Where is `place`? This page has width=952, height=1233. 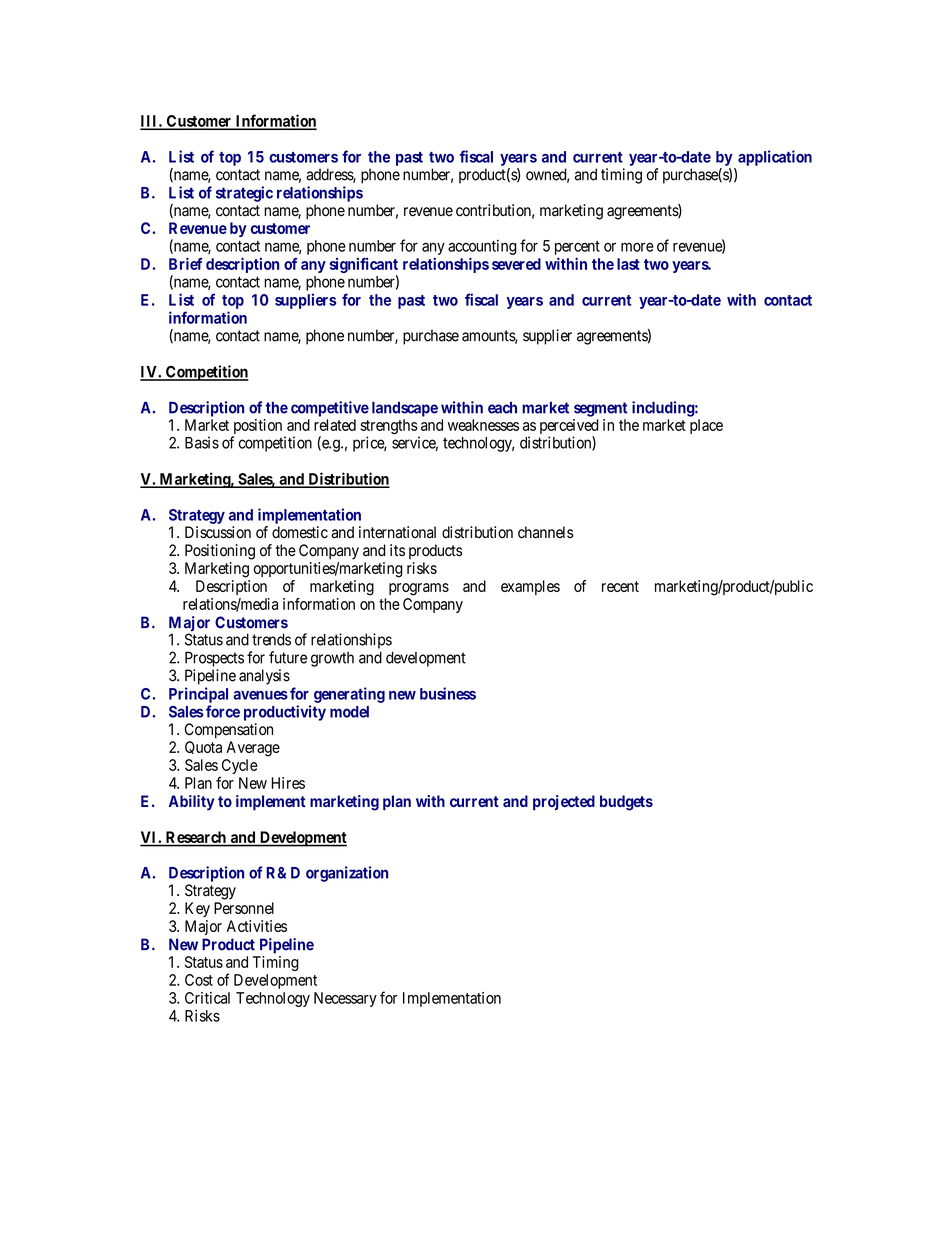 place is located at coordinates (706, 426).
